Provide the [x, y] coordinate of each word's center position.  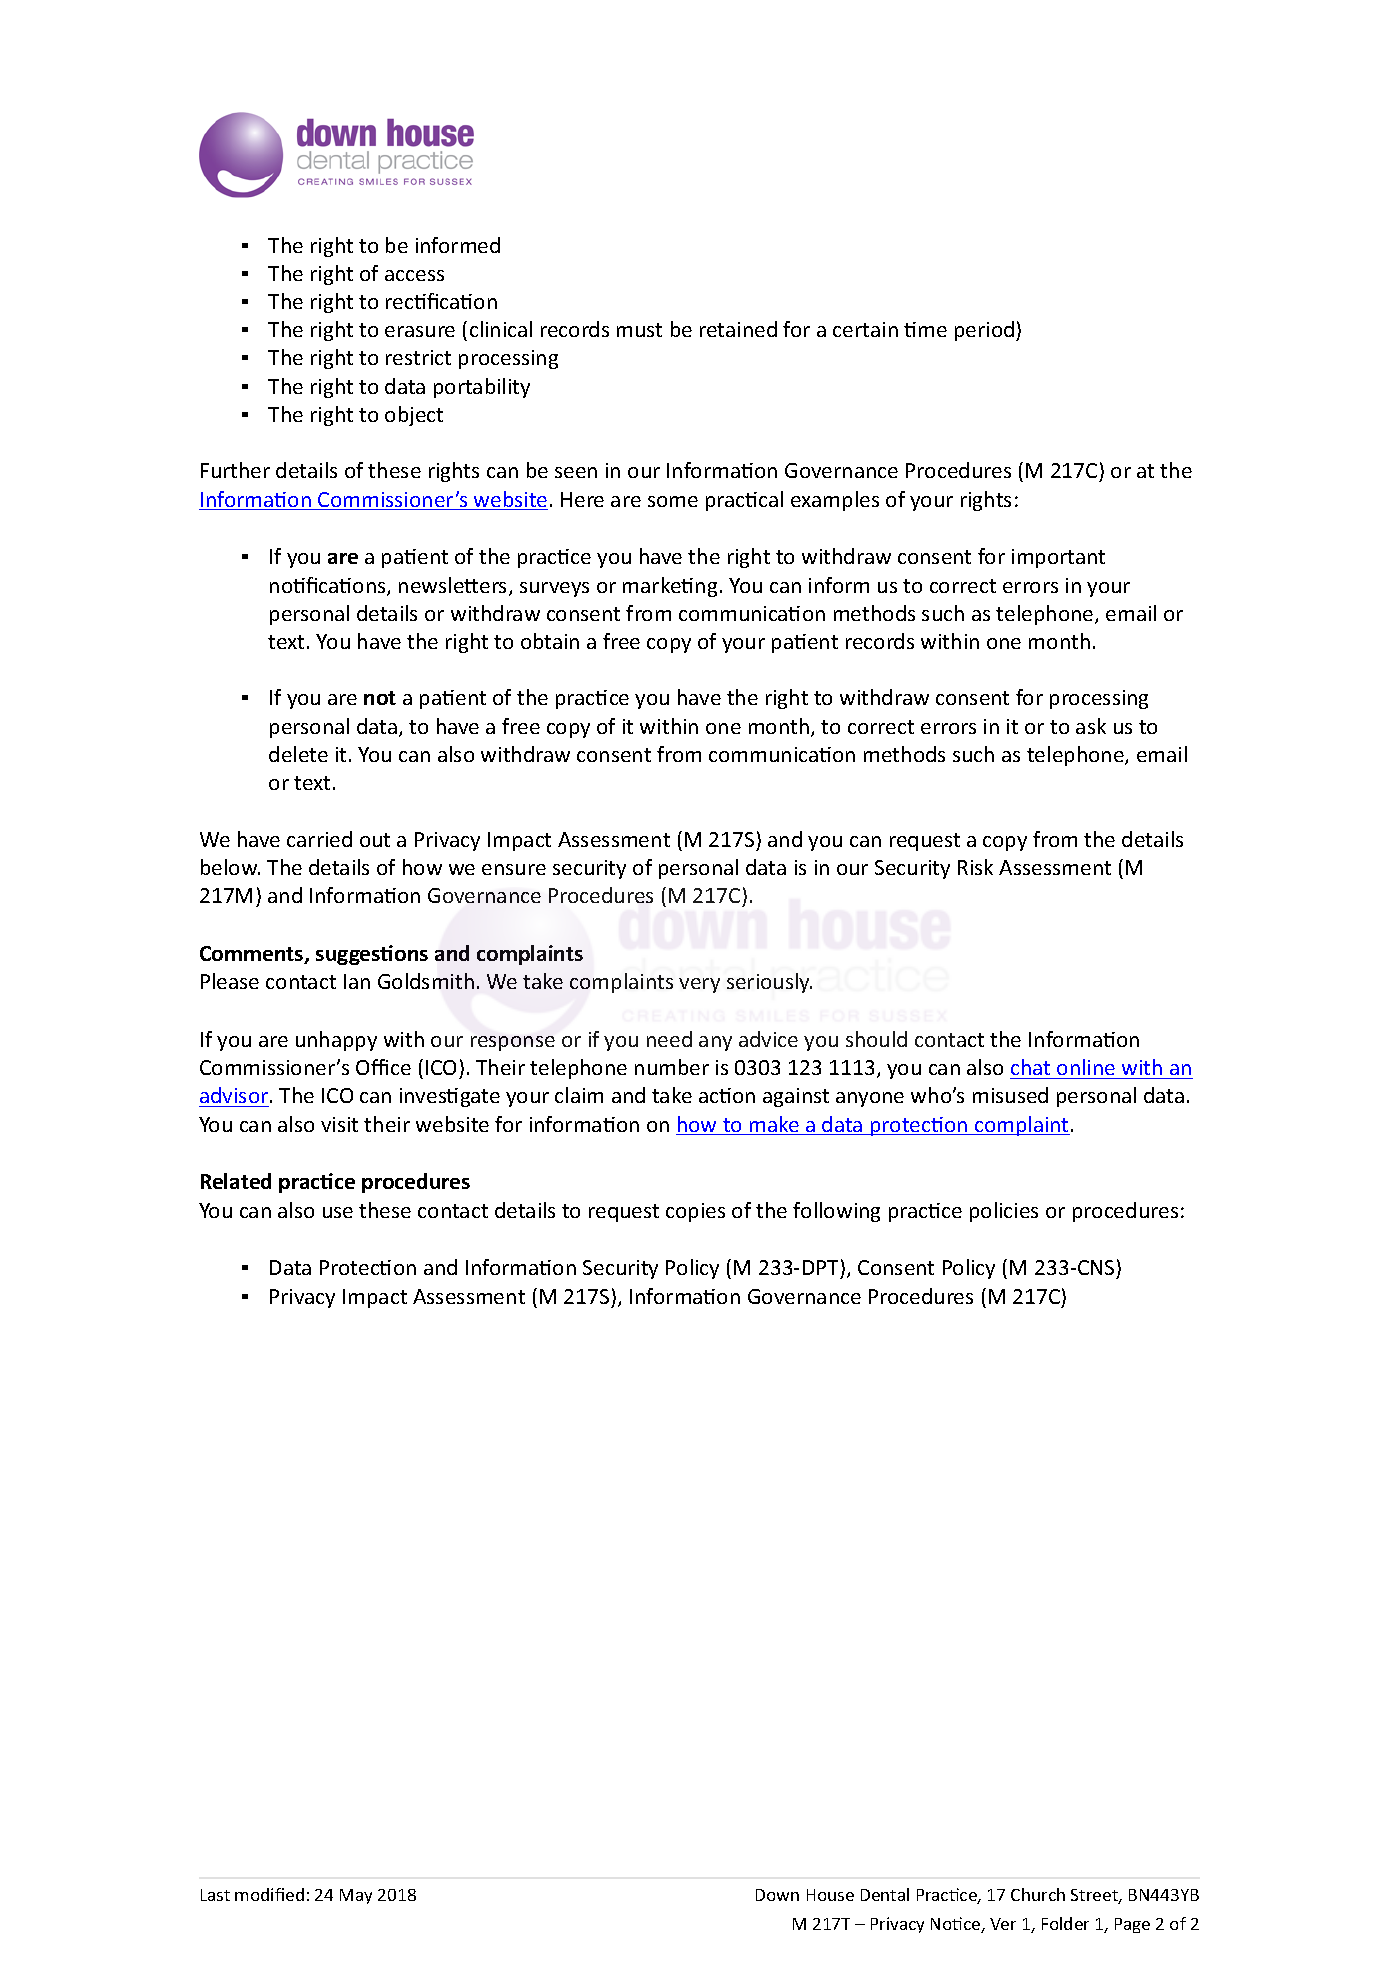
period [986, 331]
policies [1004, 1212]
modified [269, 1894]
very [699, 985]
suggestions [372, 955]
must [639, 330]
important [1058, 558]
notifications [329, 586]
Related [236, 1181]
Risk [975, 867]
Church [1038, 1894]
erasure [420, 331]
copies [695, 1212]
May [356, 1896]
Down [777, 1895]
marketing [670, 587]
